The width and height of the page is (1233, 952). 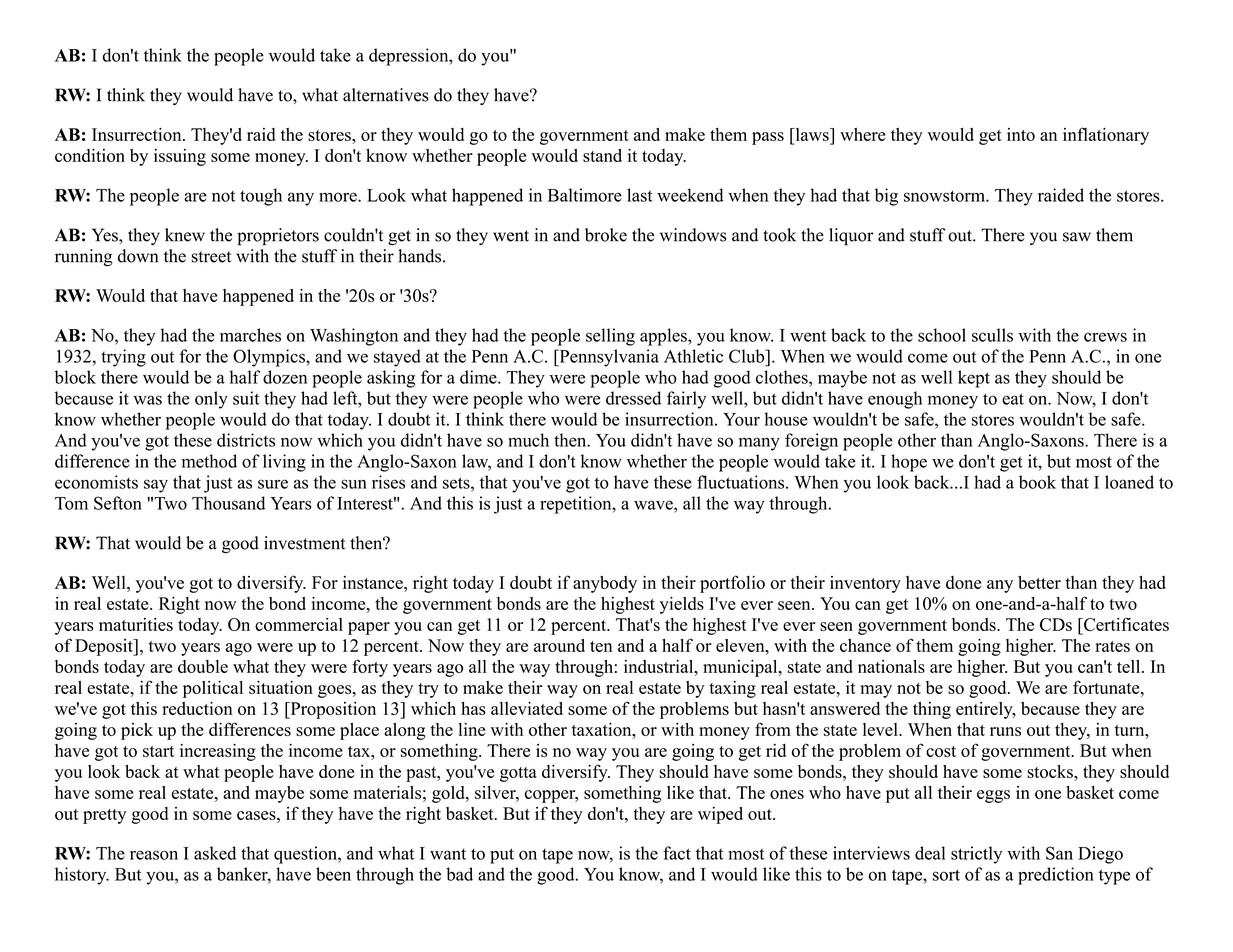 I want to click on book, so click(x=1037, y=482).
